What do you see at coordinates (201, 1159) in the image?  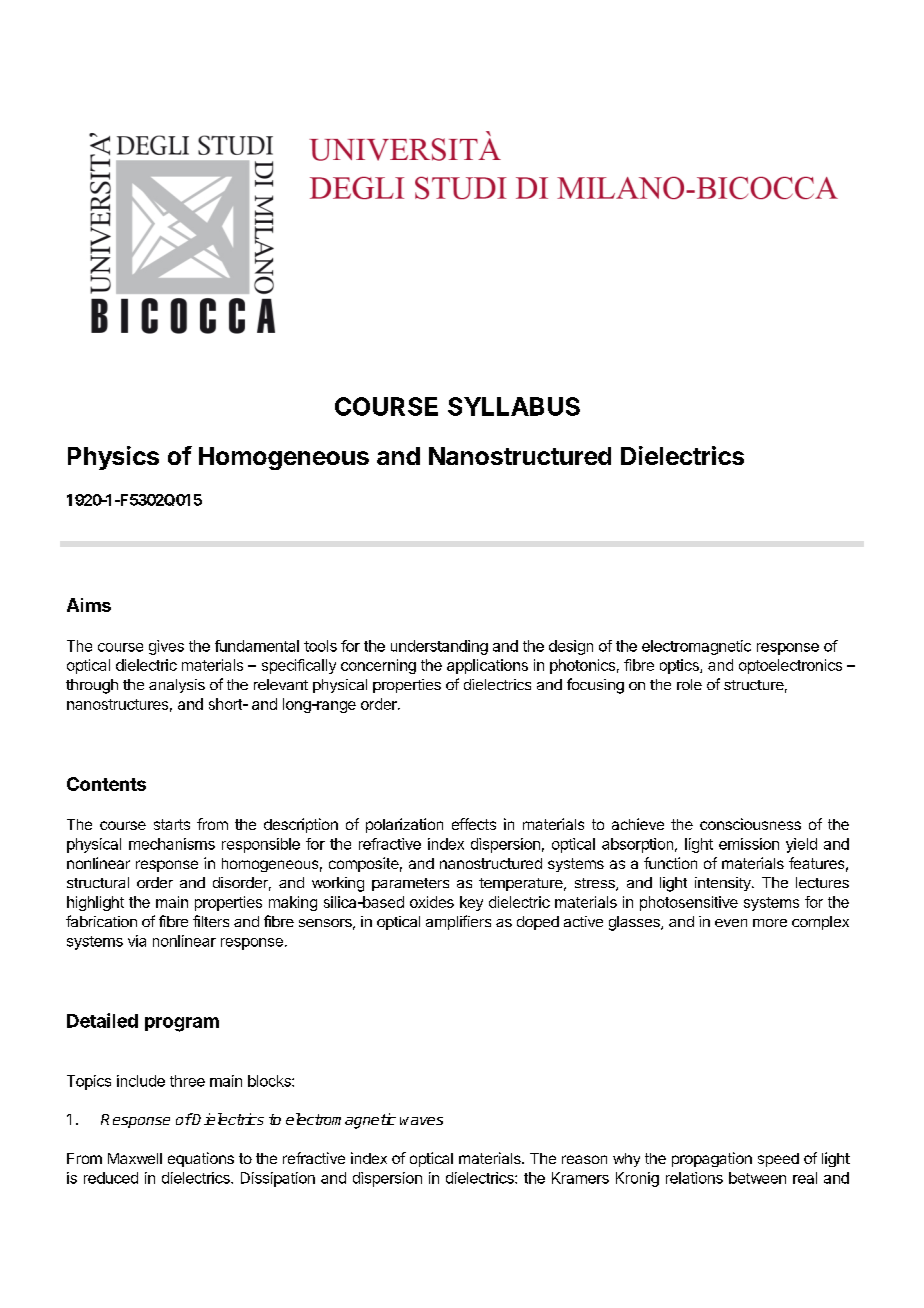 I see `equations` at bounding box center [201, 1159].
